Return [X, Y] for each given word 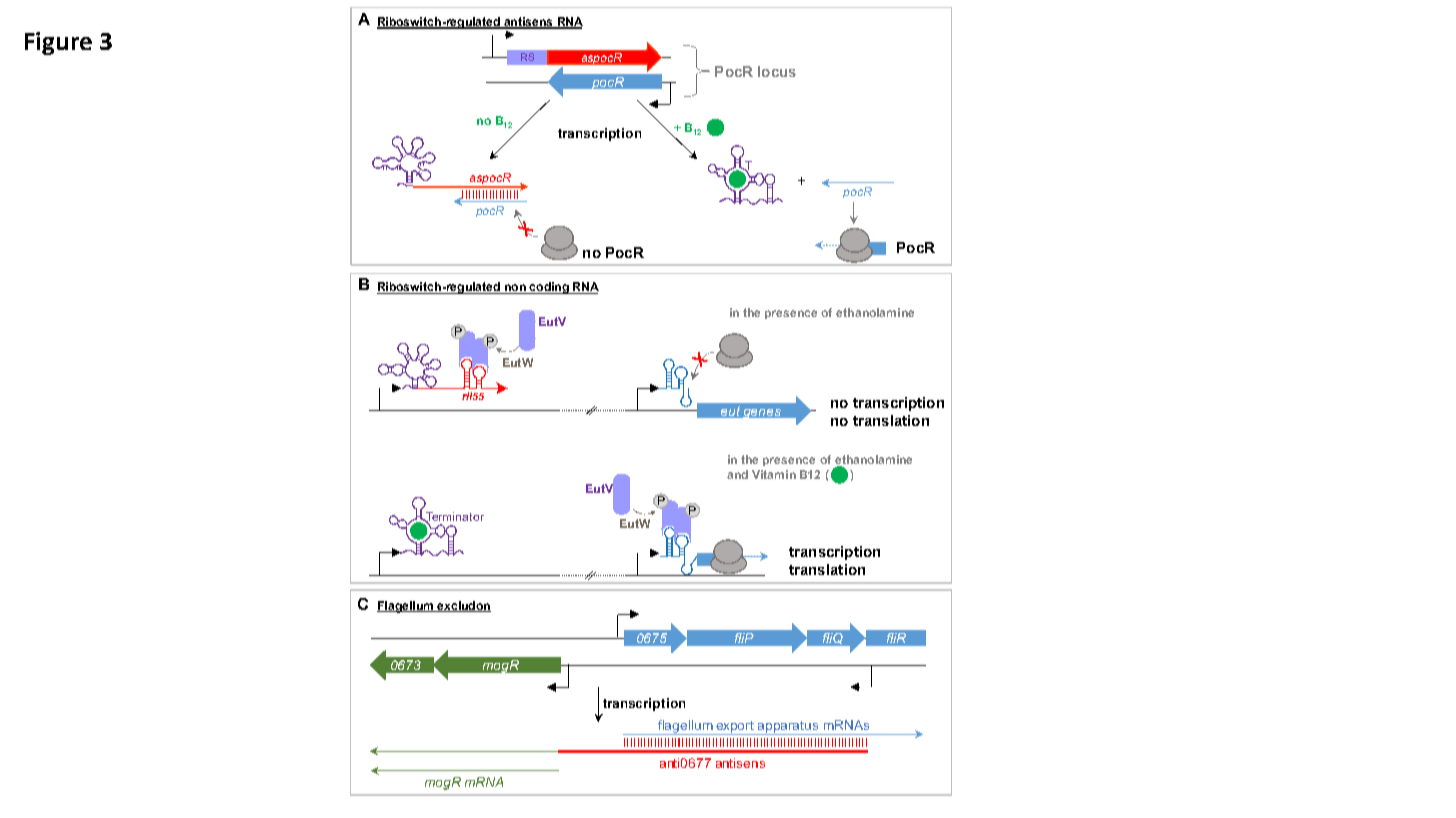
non [515, 289]
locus [777, 71]
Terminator [454, 518]
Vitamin [774, 474]
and [737, 474]
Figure [58, 43]
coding [549, 288]
